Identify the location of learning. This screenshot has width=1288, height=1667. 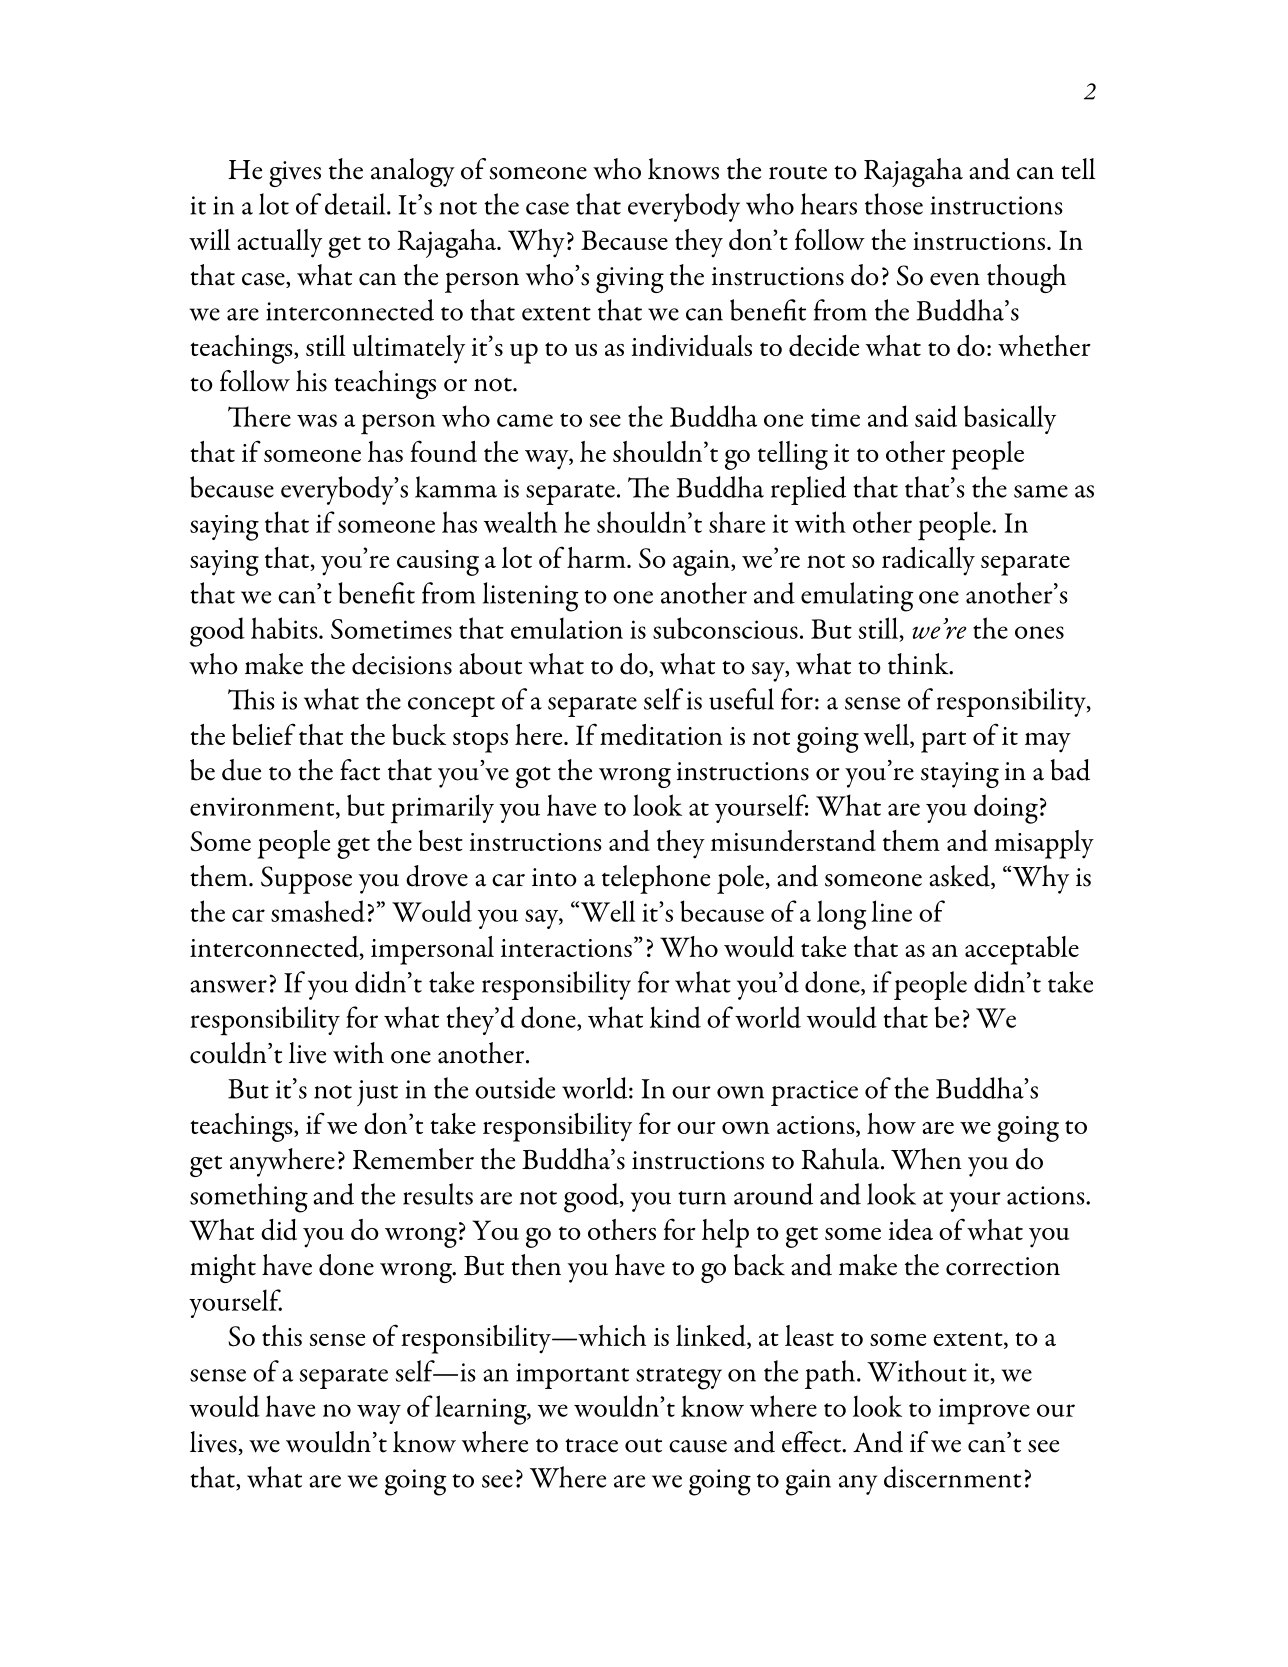
(482, 1410).
